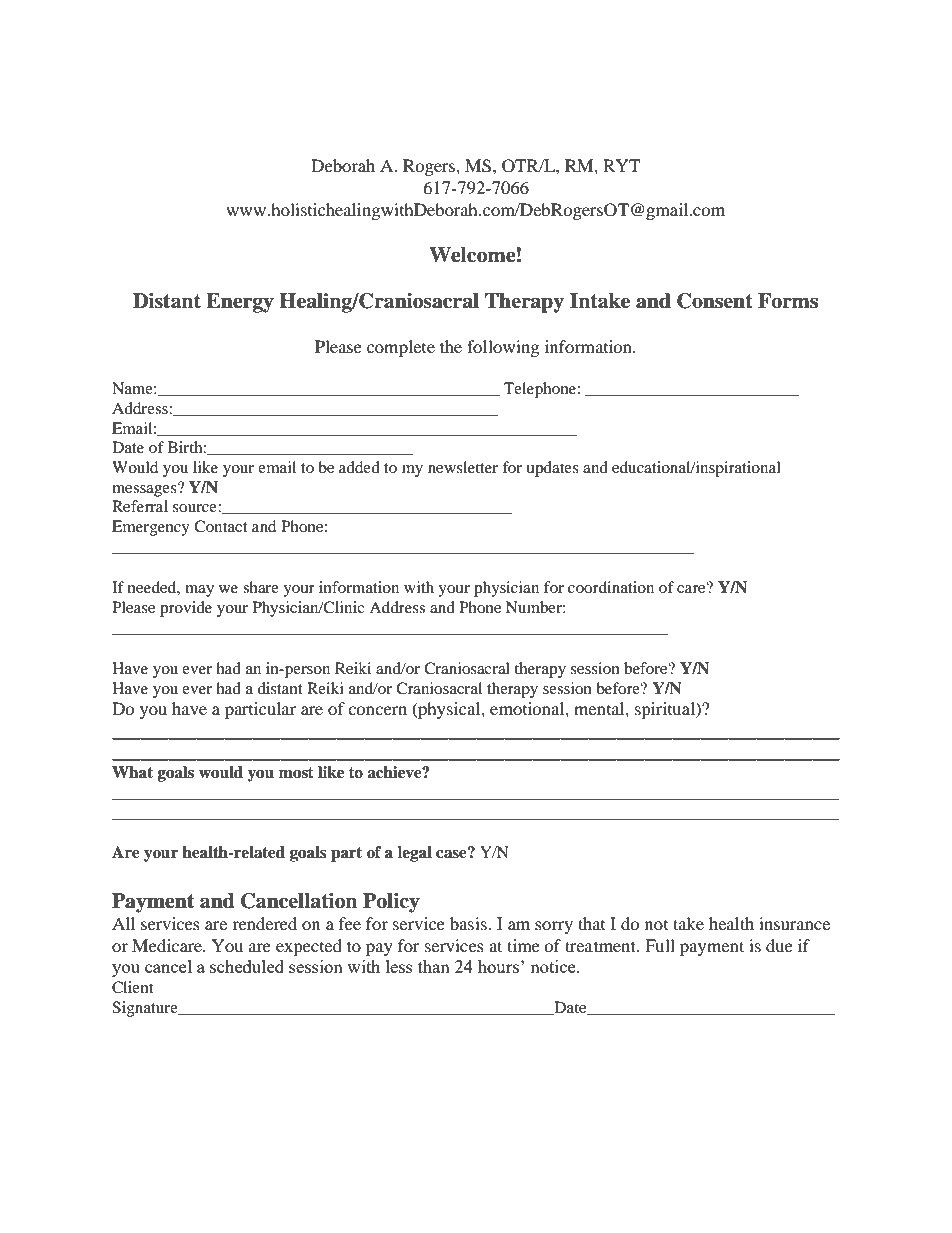  What do you see at coordinates (621, 165) in the screenshot?
I see `RYT` at bounding box center [621, 165].
